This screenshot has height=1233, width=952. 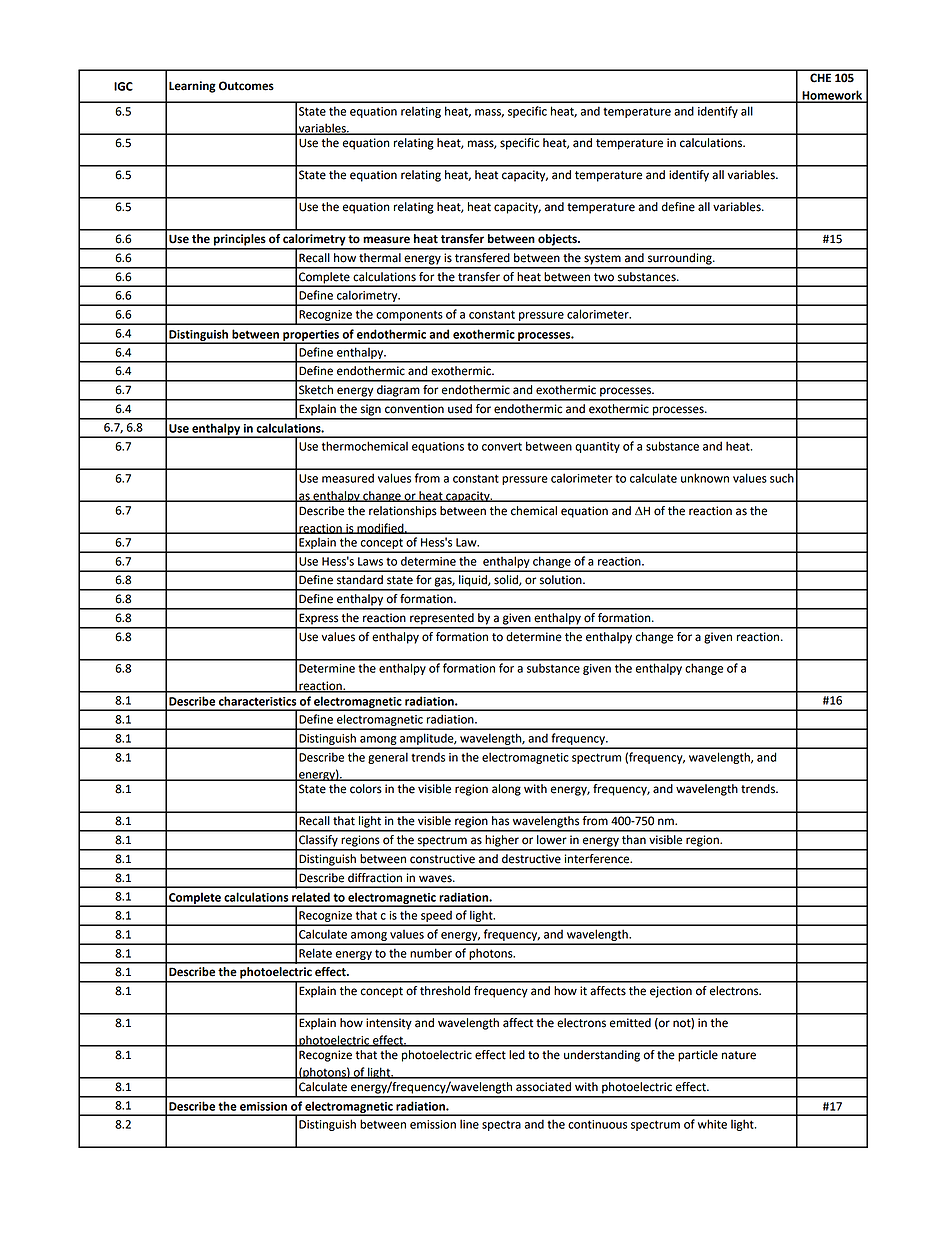 What do you see at coordinates (246, 86) in the screenshot?
I see `Outcomes` at bounding box center [246, 86].
